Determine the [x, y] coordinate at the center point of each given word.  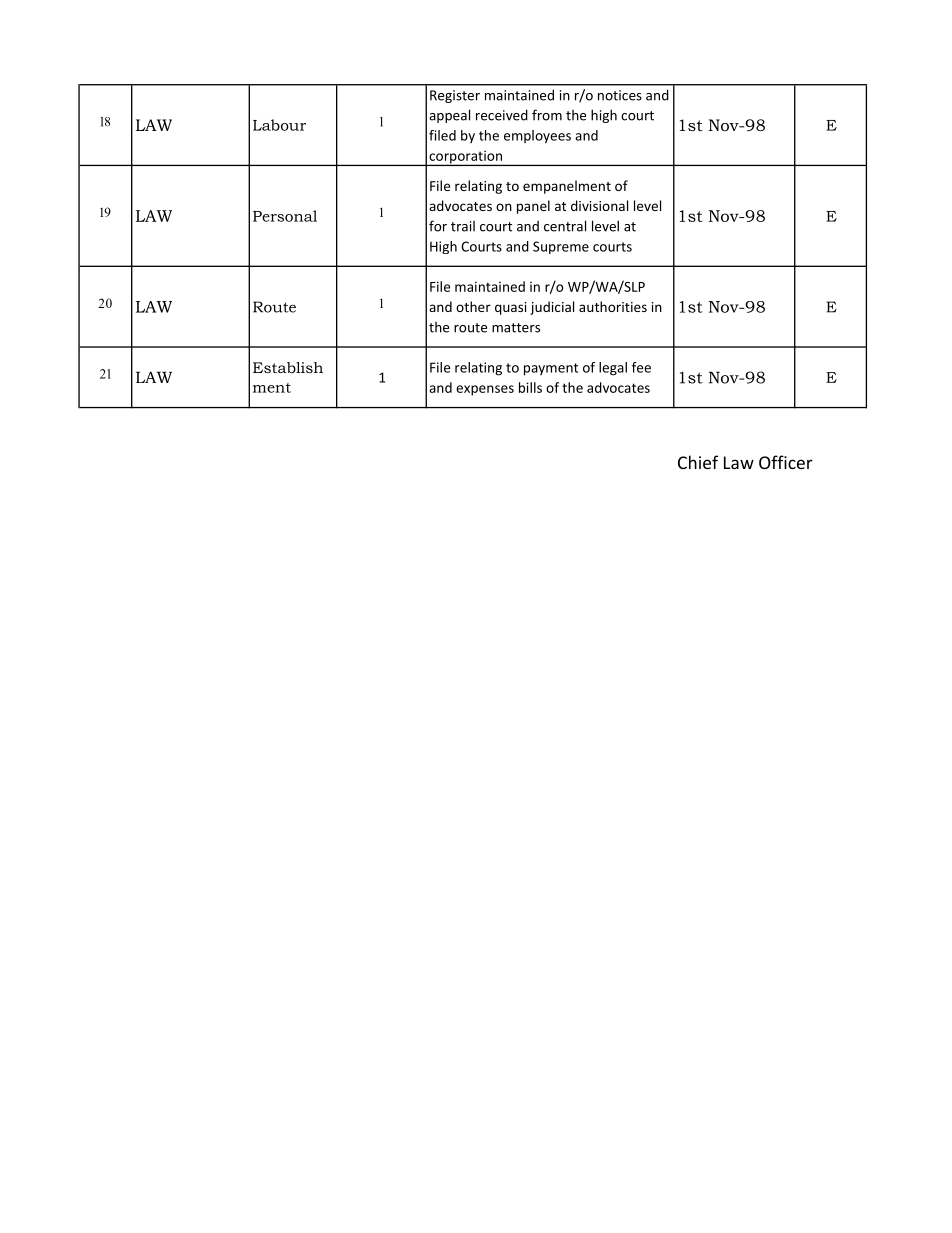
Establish [288, 367]
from [547, 115]
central [565, 226]
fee [641, 367]
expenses [485, 390]
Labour [279, 125]
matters [516, 328]
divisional [599, 205]
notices [620, 95]
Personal [285, 216]
